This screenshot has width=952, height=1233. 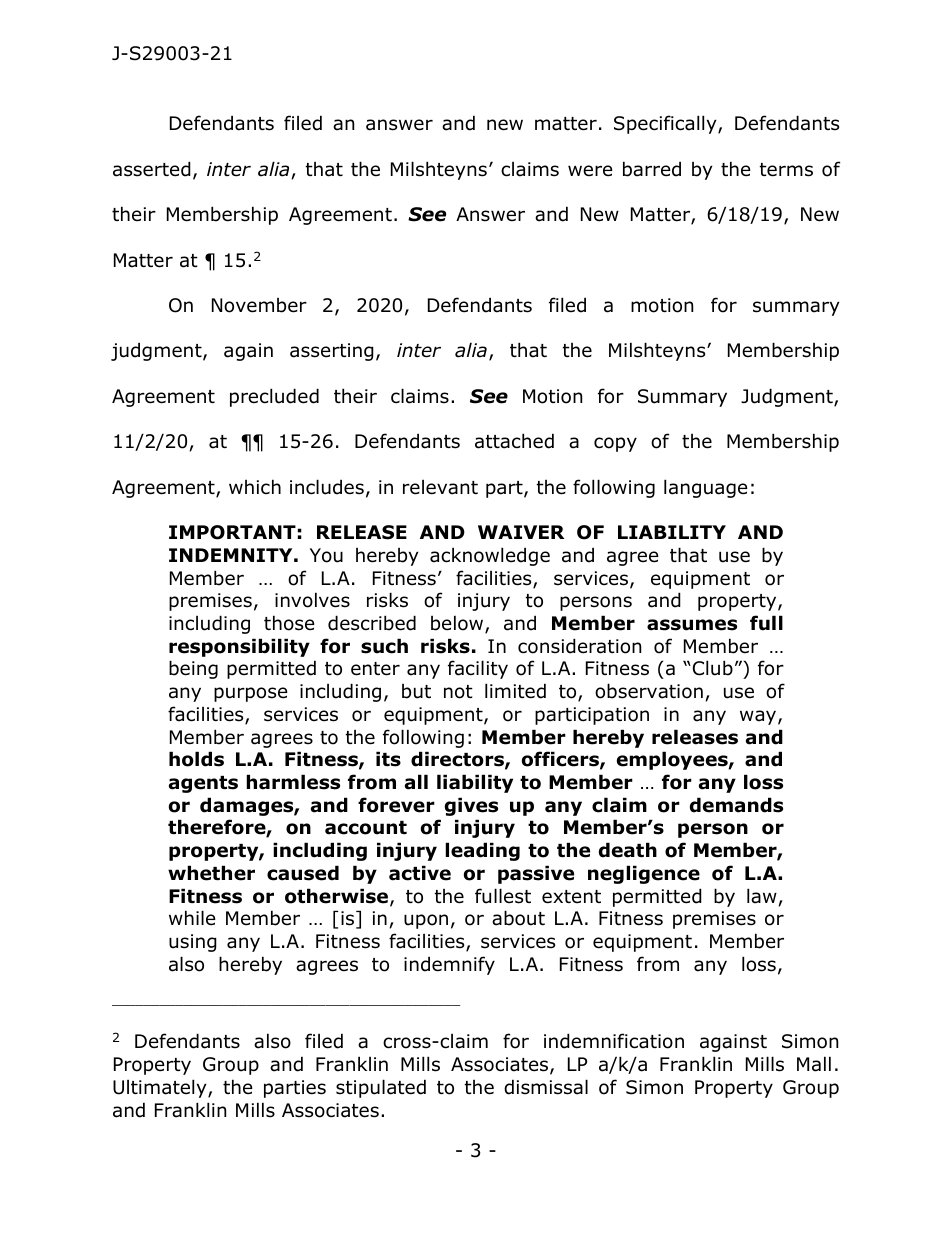 I want to click on asserted, so click(x=152, y=169).
